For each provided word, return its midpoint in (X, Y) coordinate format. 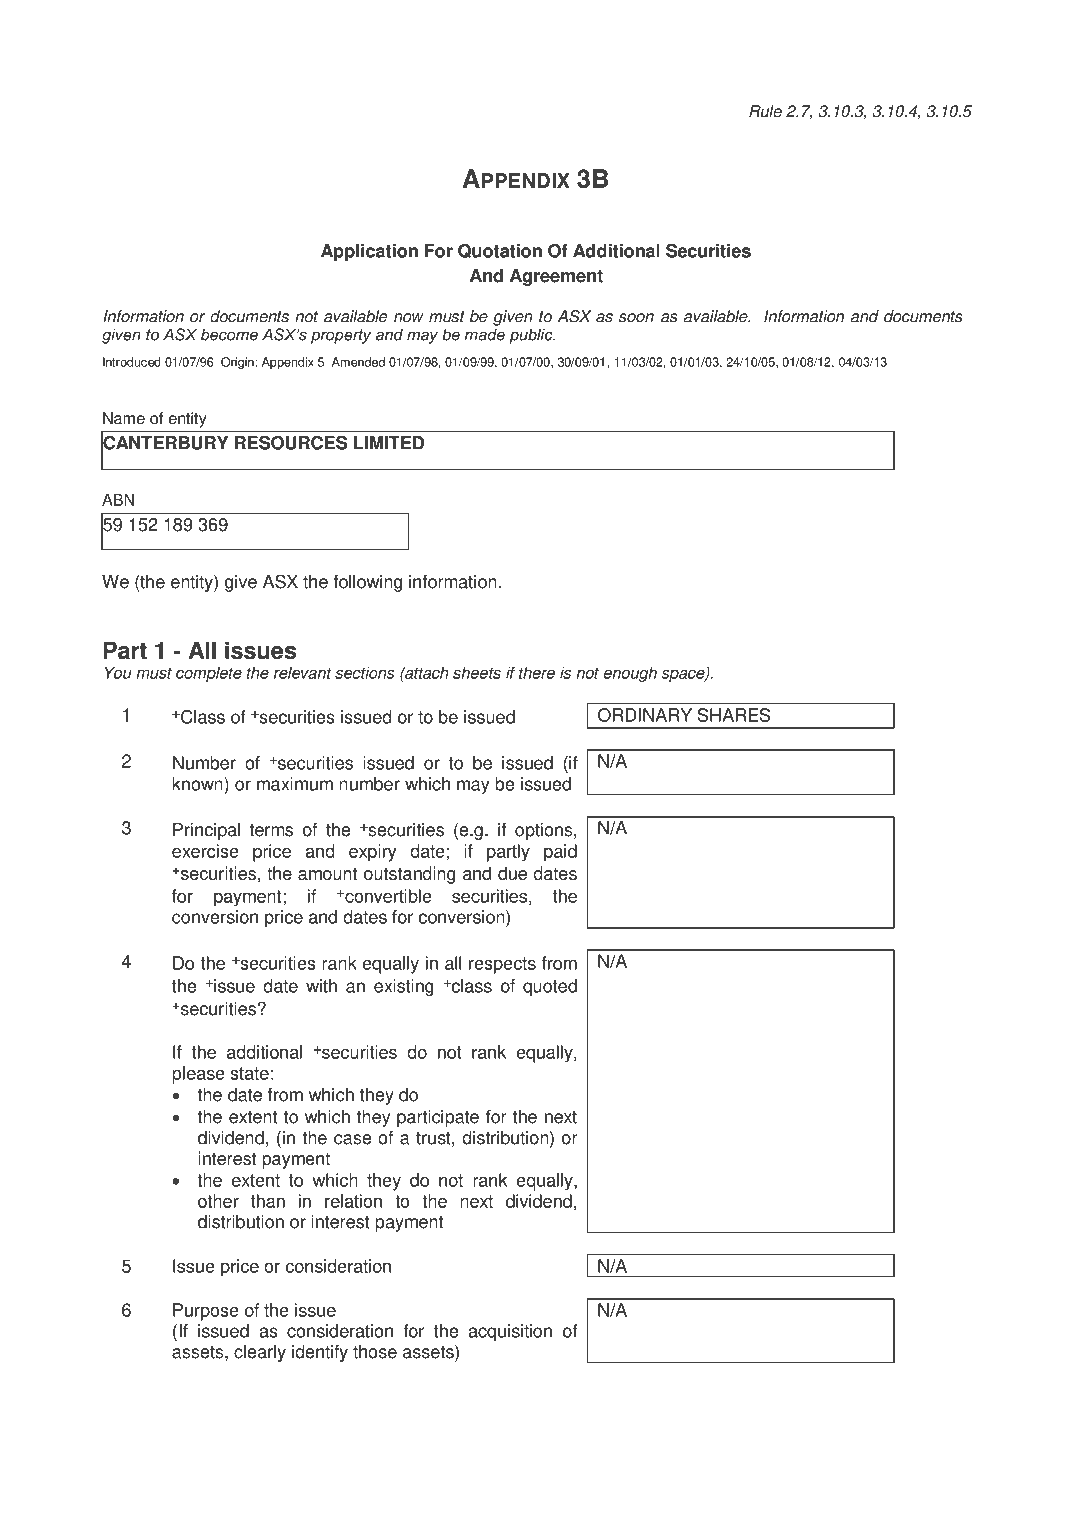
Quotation (500, 251)
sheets (477, 672)
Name (124, 418)
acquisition (510, 1332)
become (229, 334)
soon (636, 318)
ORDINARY (645, 715)
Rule (765, 111)
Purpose (206, 1312)
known (198, 784)
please (198, 1075)
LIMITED (389, 443)
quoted (550, 987)
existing (403, 987)
